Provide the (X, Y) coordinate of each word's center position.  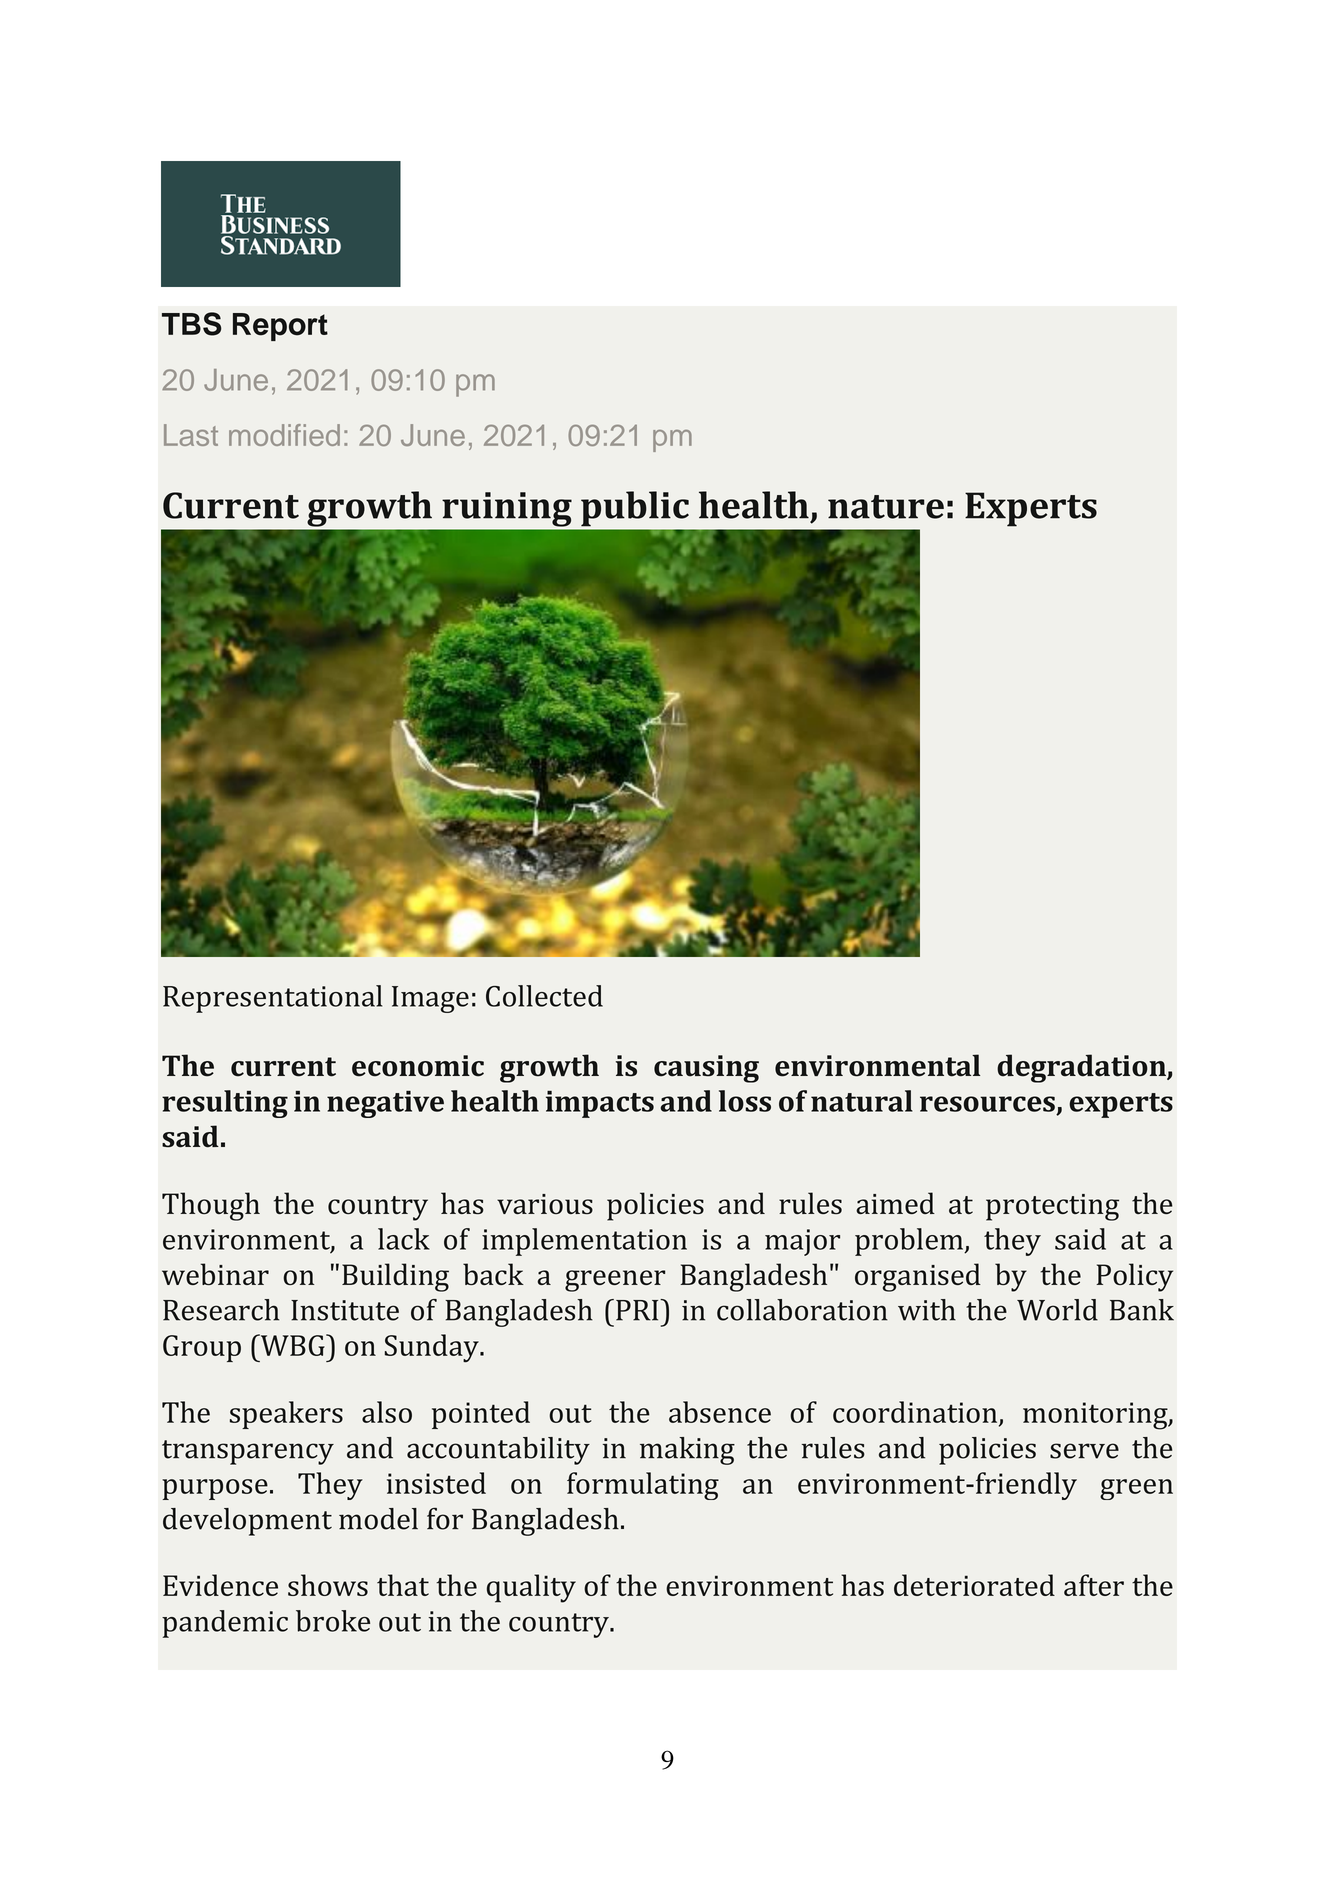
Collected (544, 996)
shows (328, 1585)
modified (284, 435)
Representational (272, 999)
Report (280, 327)
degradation (1082, 1068)
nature (886, 507)
